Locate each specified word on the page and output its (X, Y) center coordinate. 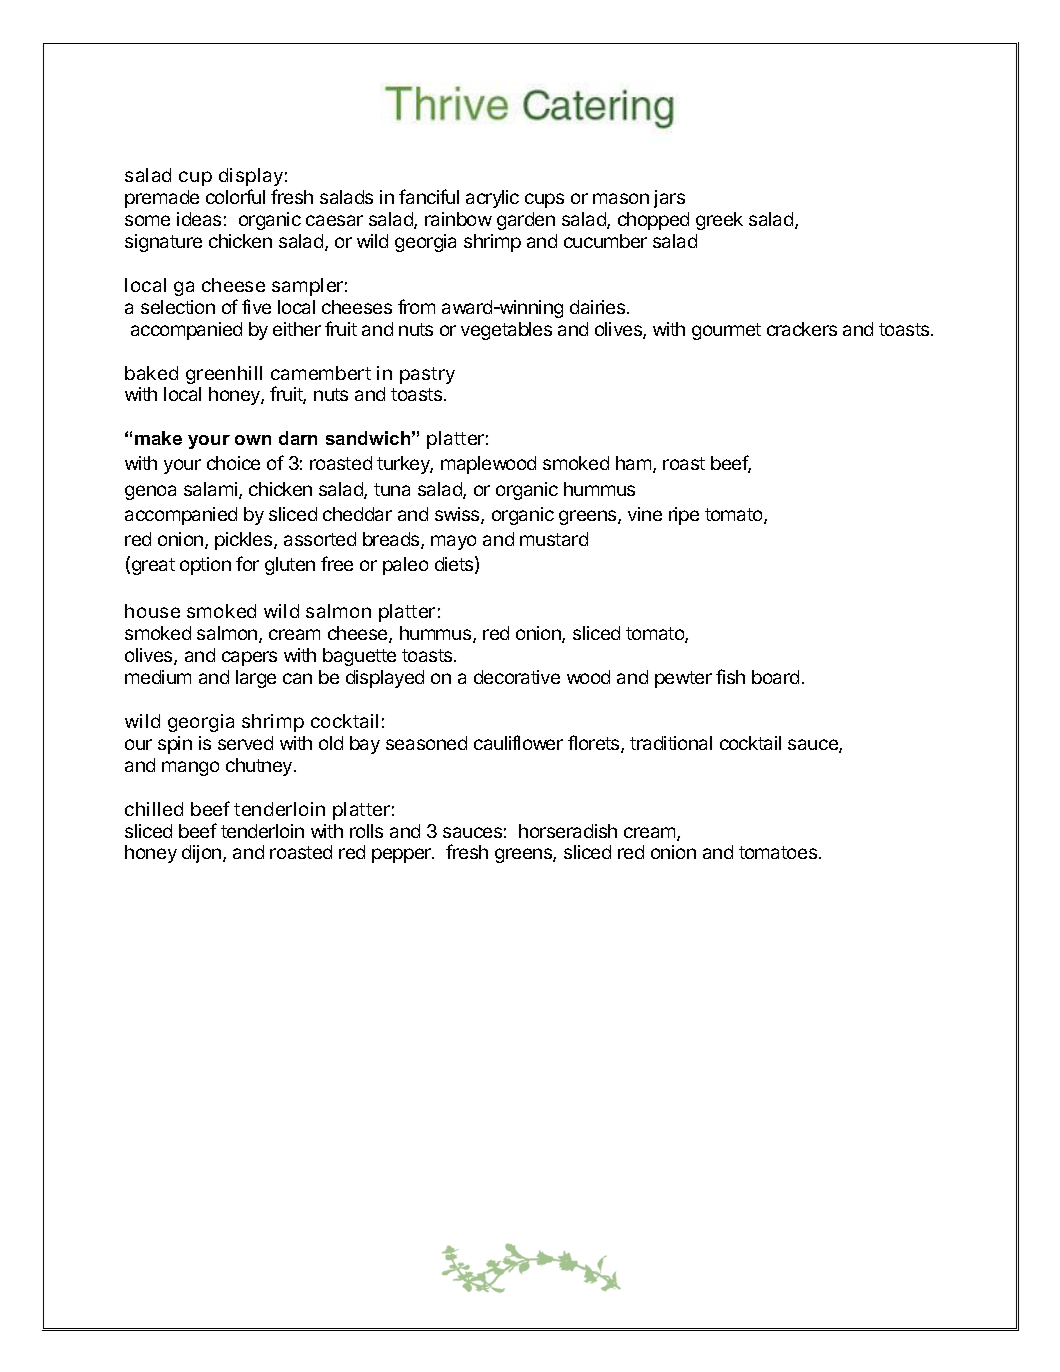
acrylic (492, 199)
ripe (684, 516)
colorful (235, 196)
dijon (204, 854)
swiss (459, 515)
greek (719, 221)
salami (212, 490)
